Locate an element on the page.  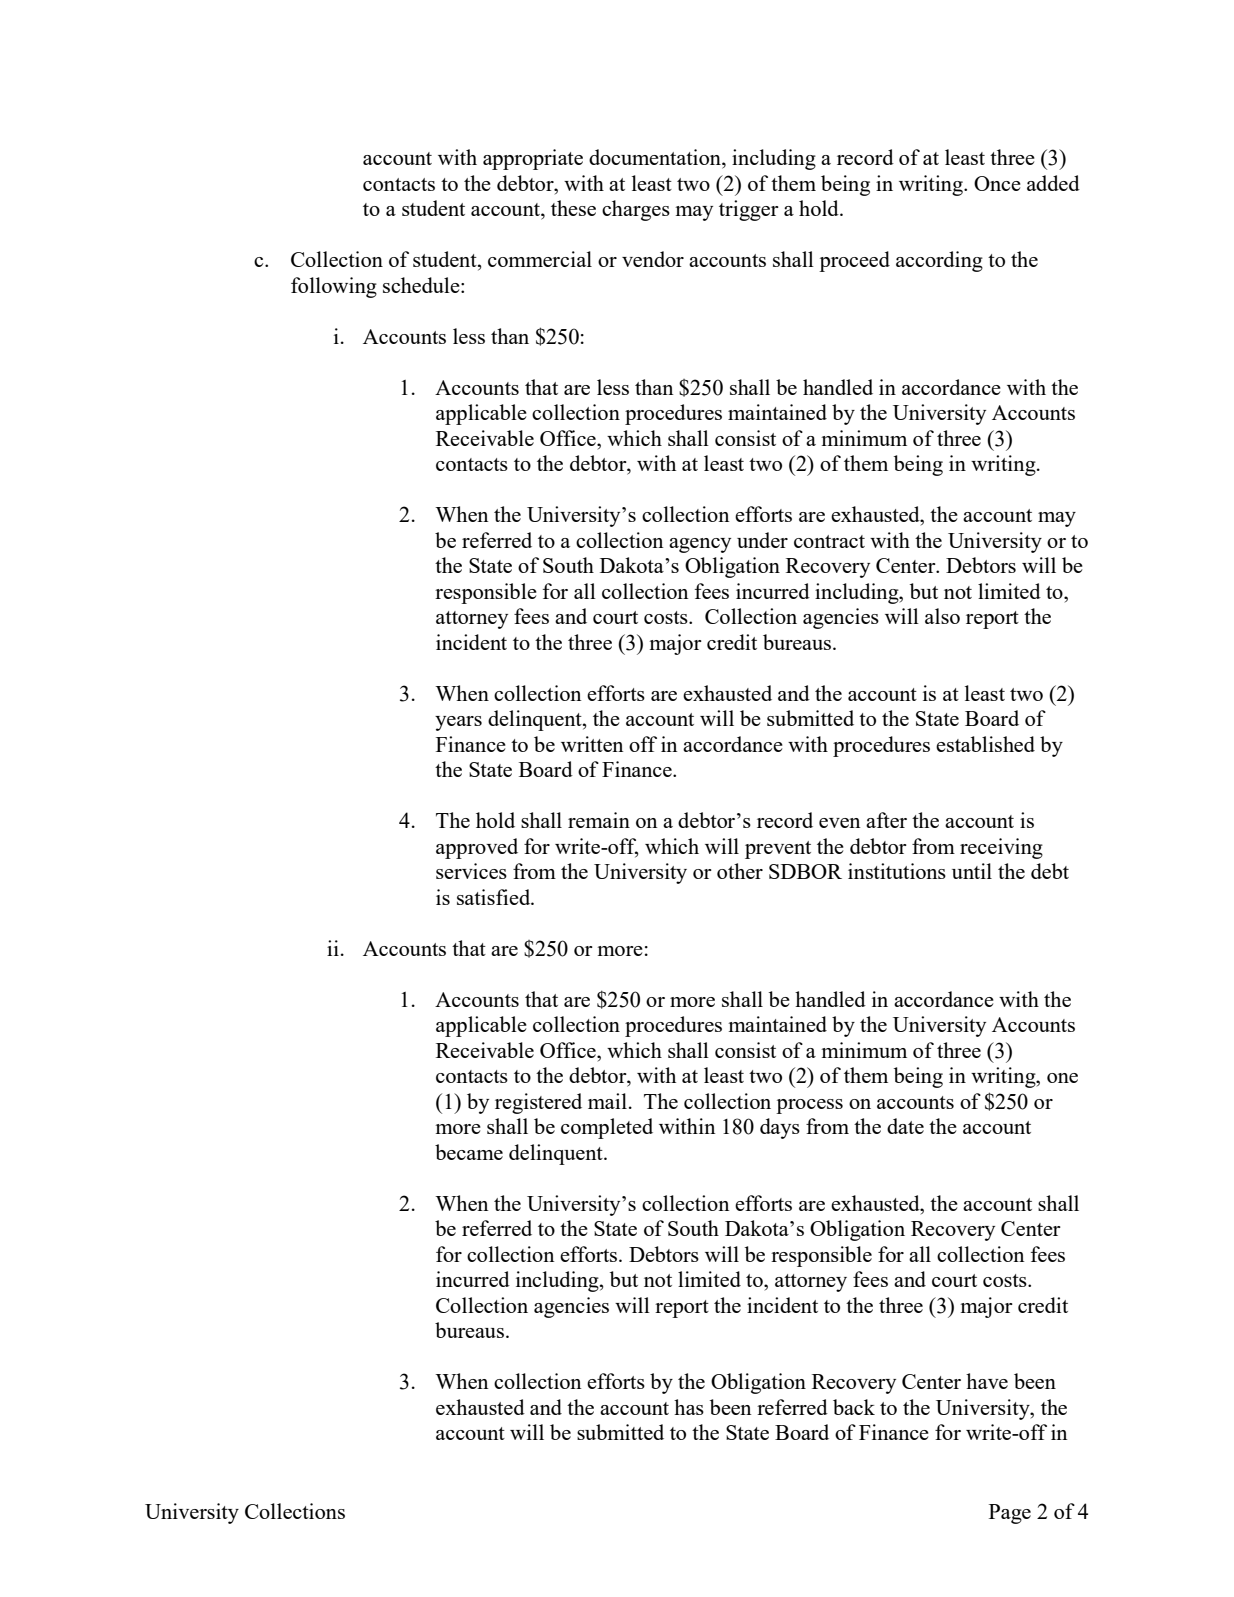
trigger is located at coordinates (749, 210).
